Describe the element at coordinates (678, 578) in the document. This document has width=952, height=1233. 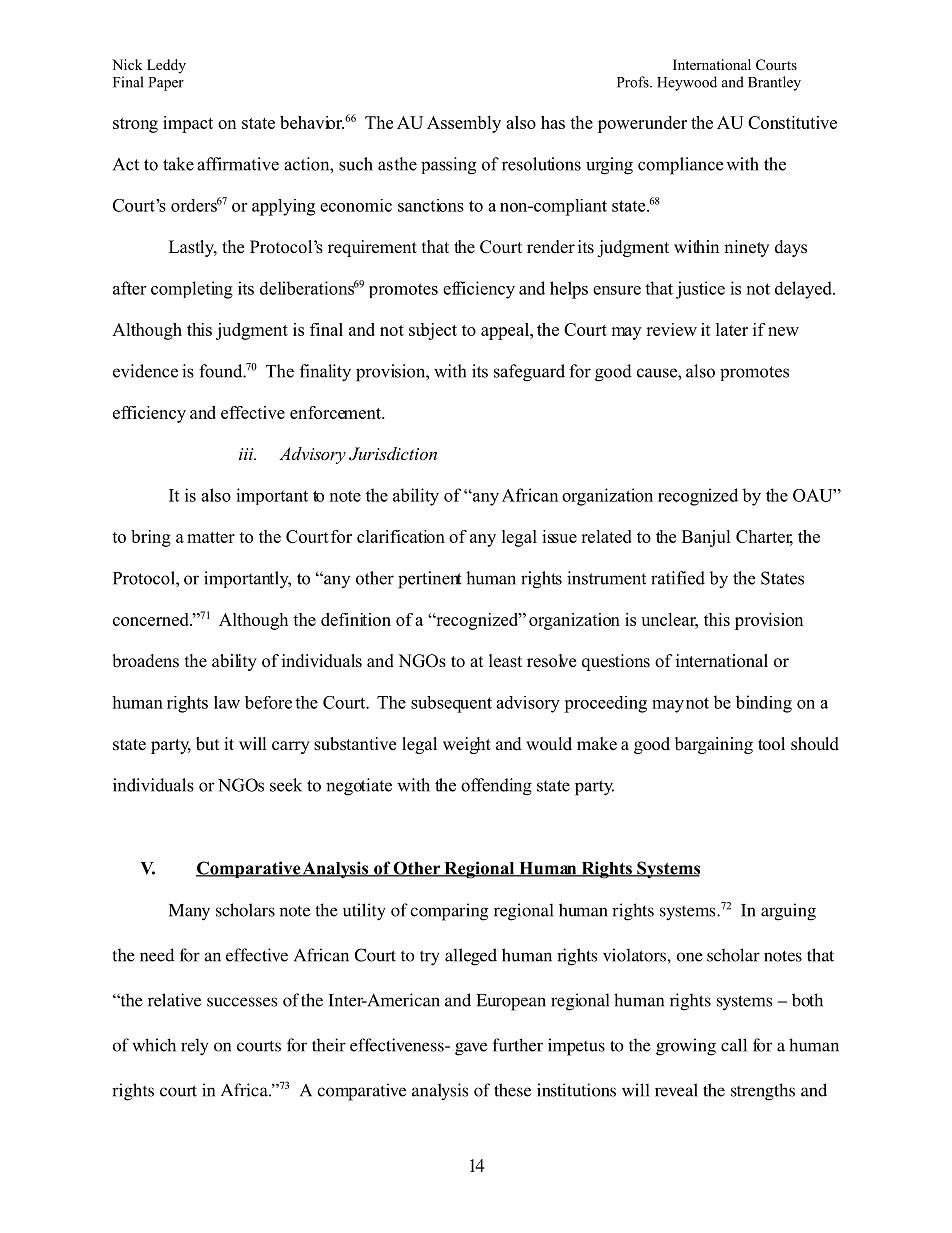
I see `ratified` at that location.
